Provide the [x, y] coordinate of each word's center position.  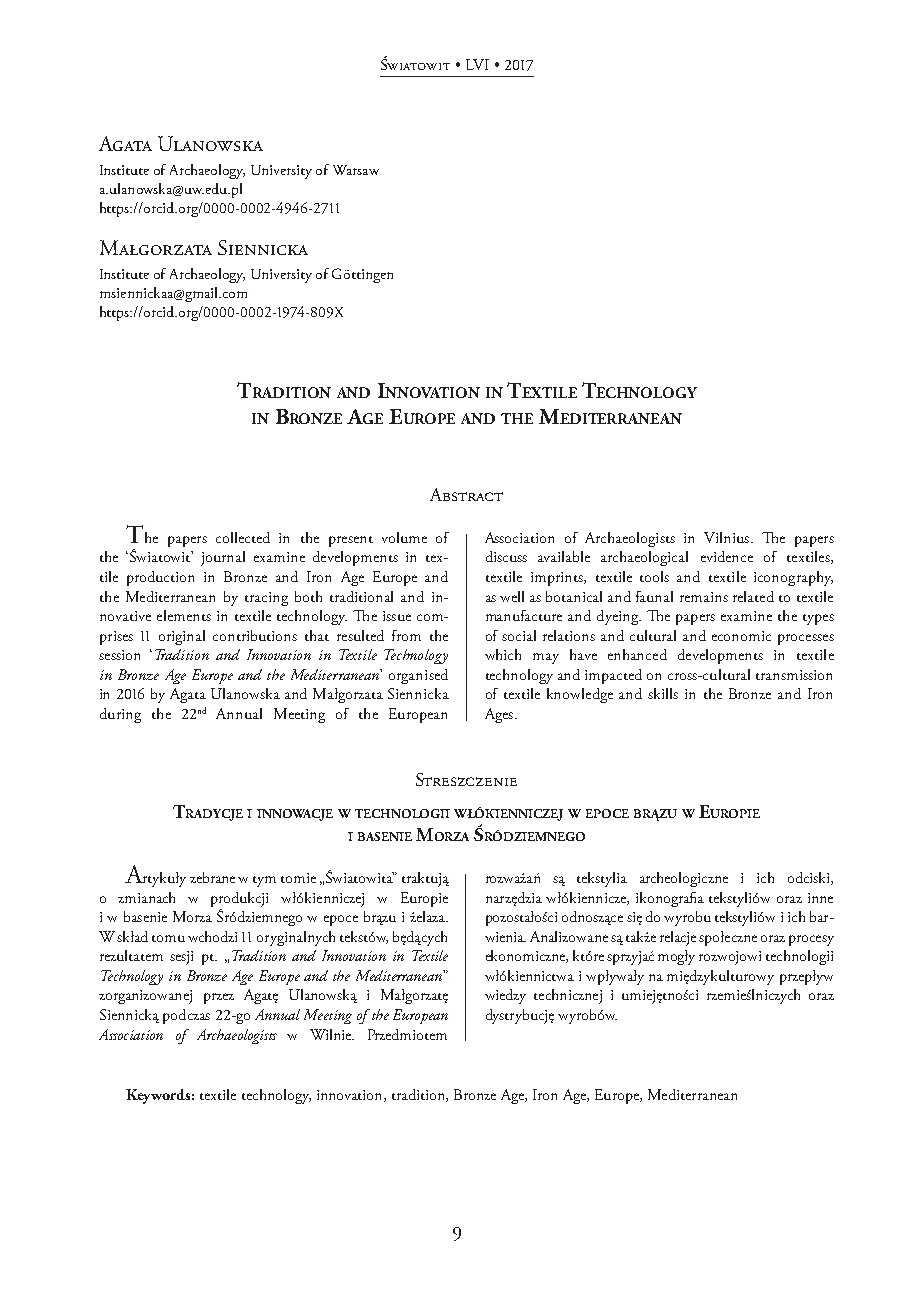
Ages [499, 715]
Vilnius [726, 537]
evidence [727, 556]
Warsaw [356, 170]
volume [404, 537]
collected [243, 537]
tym [264, 881]
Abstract [466, 494]
